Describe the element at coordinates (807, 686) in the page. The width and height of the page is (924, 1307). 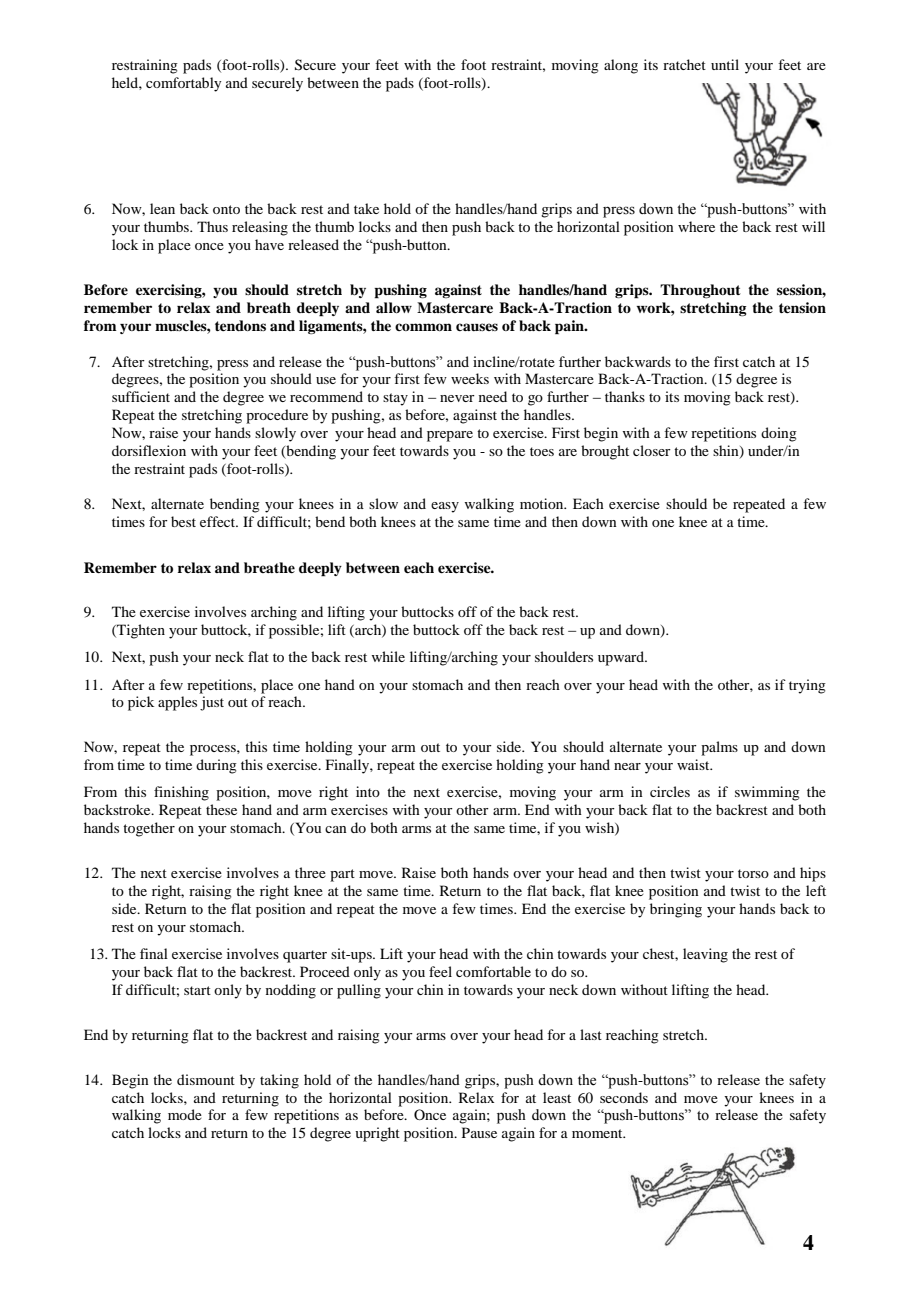
I see `trying` at that location.
